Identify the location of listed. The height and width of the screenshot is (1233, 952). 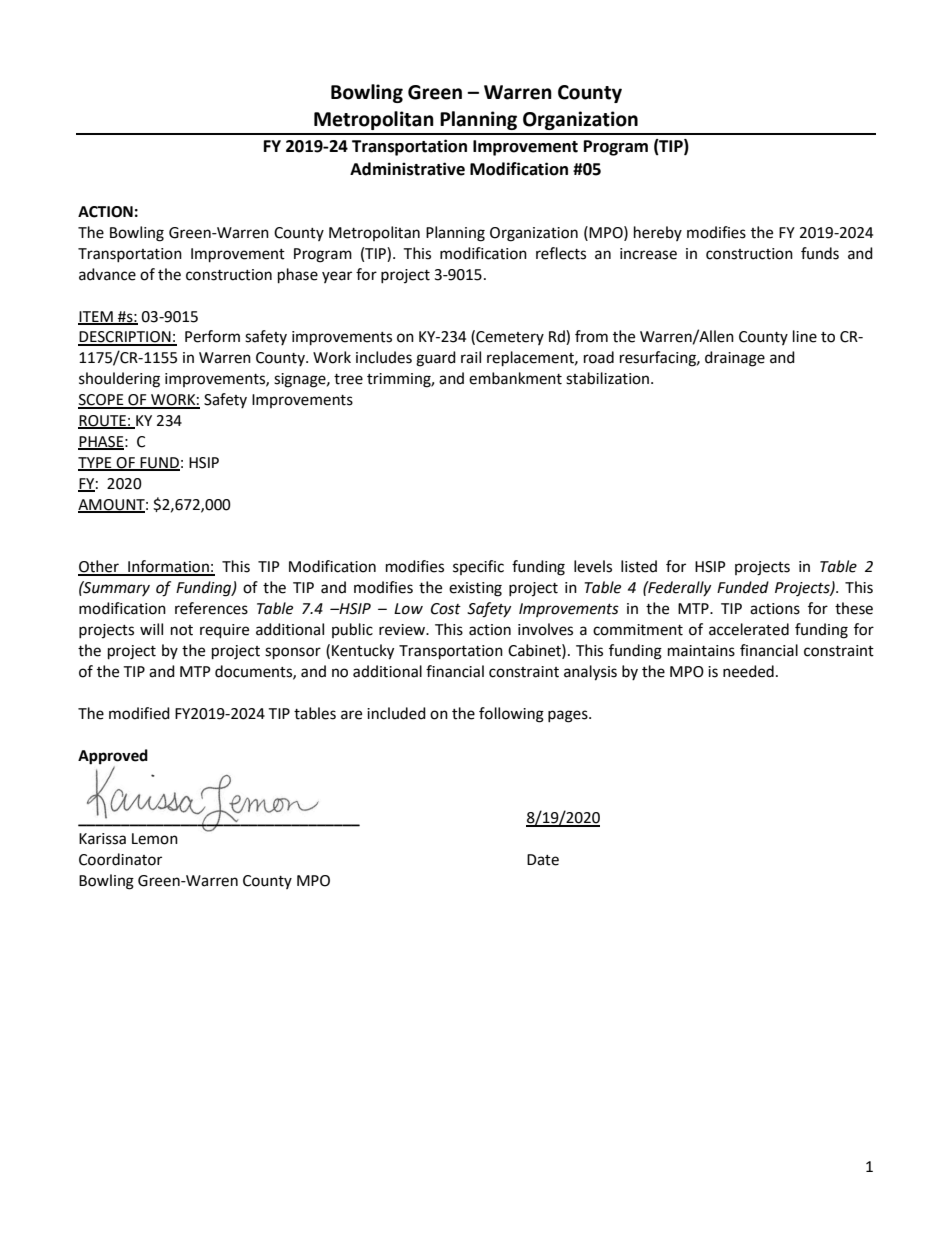
(639, 566).
